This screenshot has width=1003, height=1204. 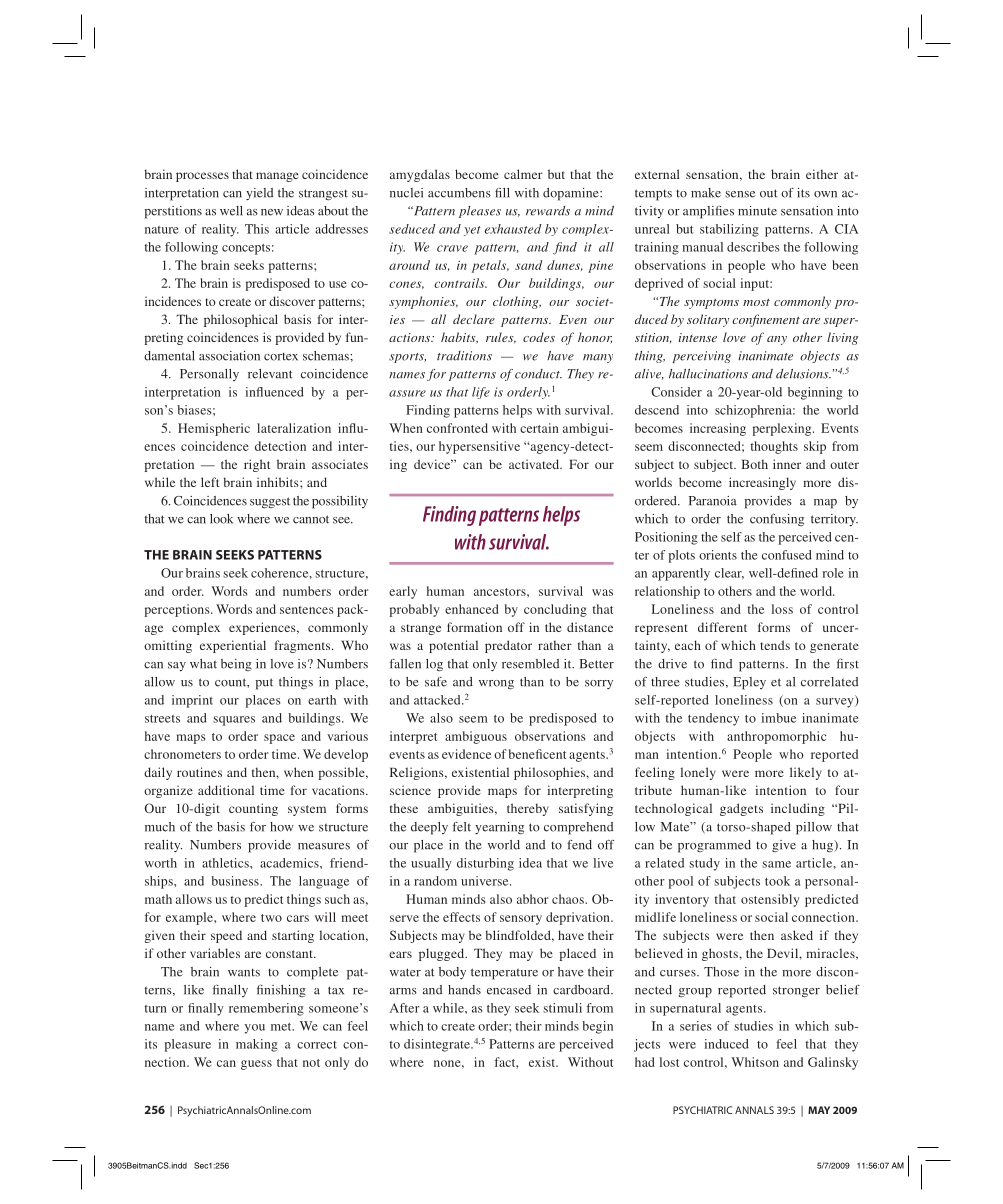 I want to click on anthropomorphic, so click(x=776, y=737).
